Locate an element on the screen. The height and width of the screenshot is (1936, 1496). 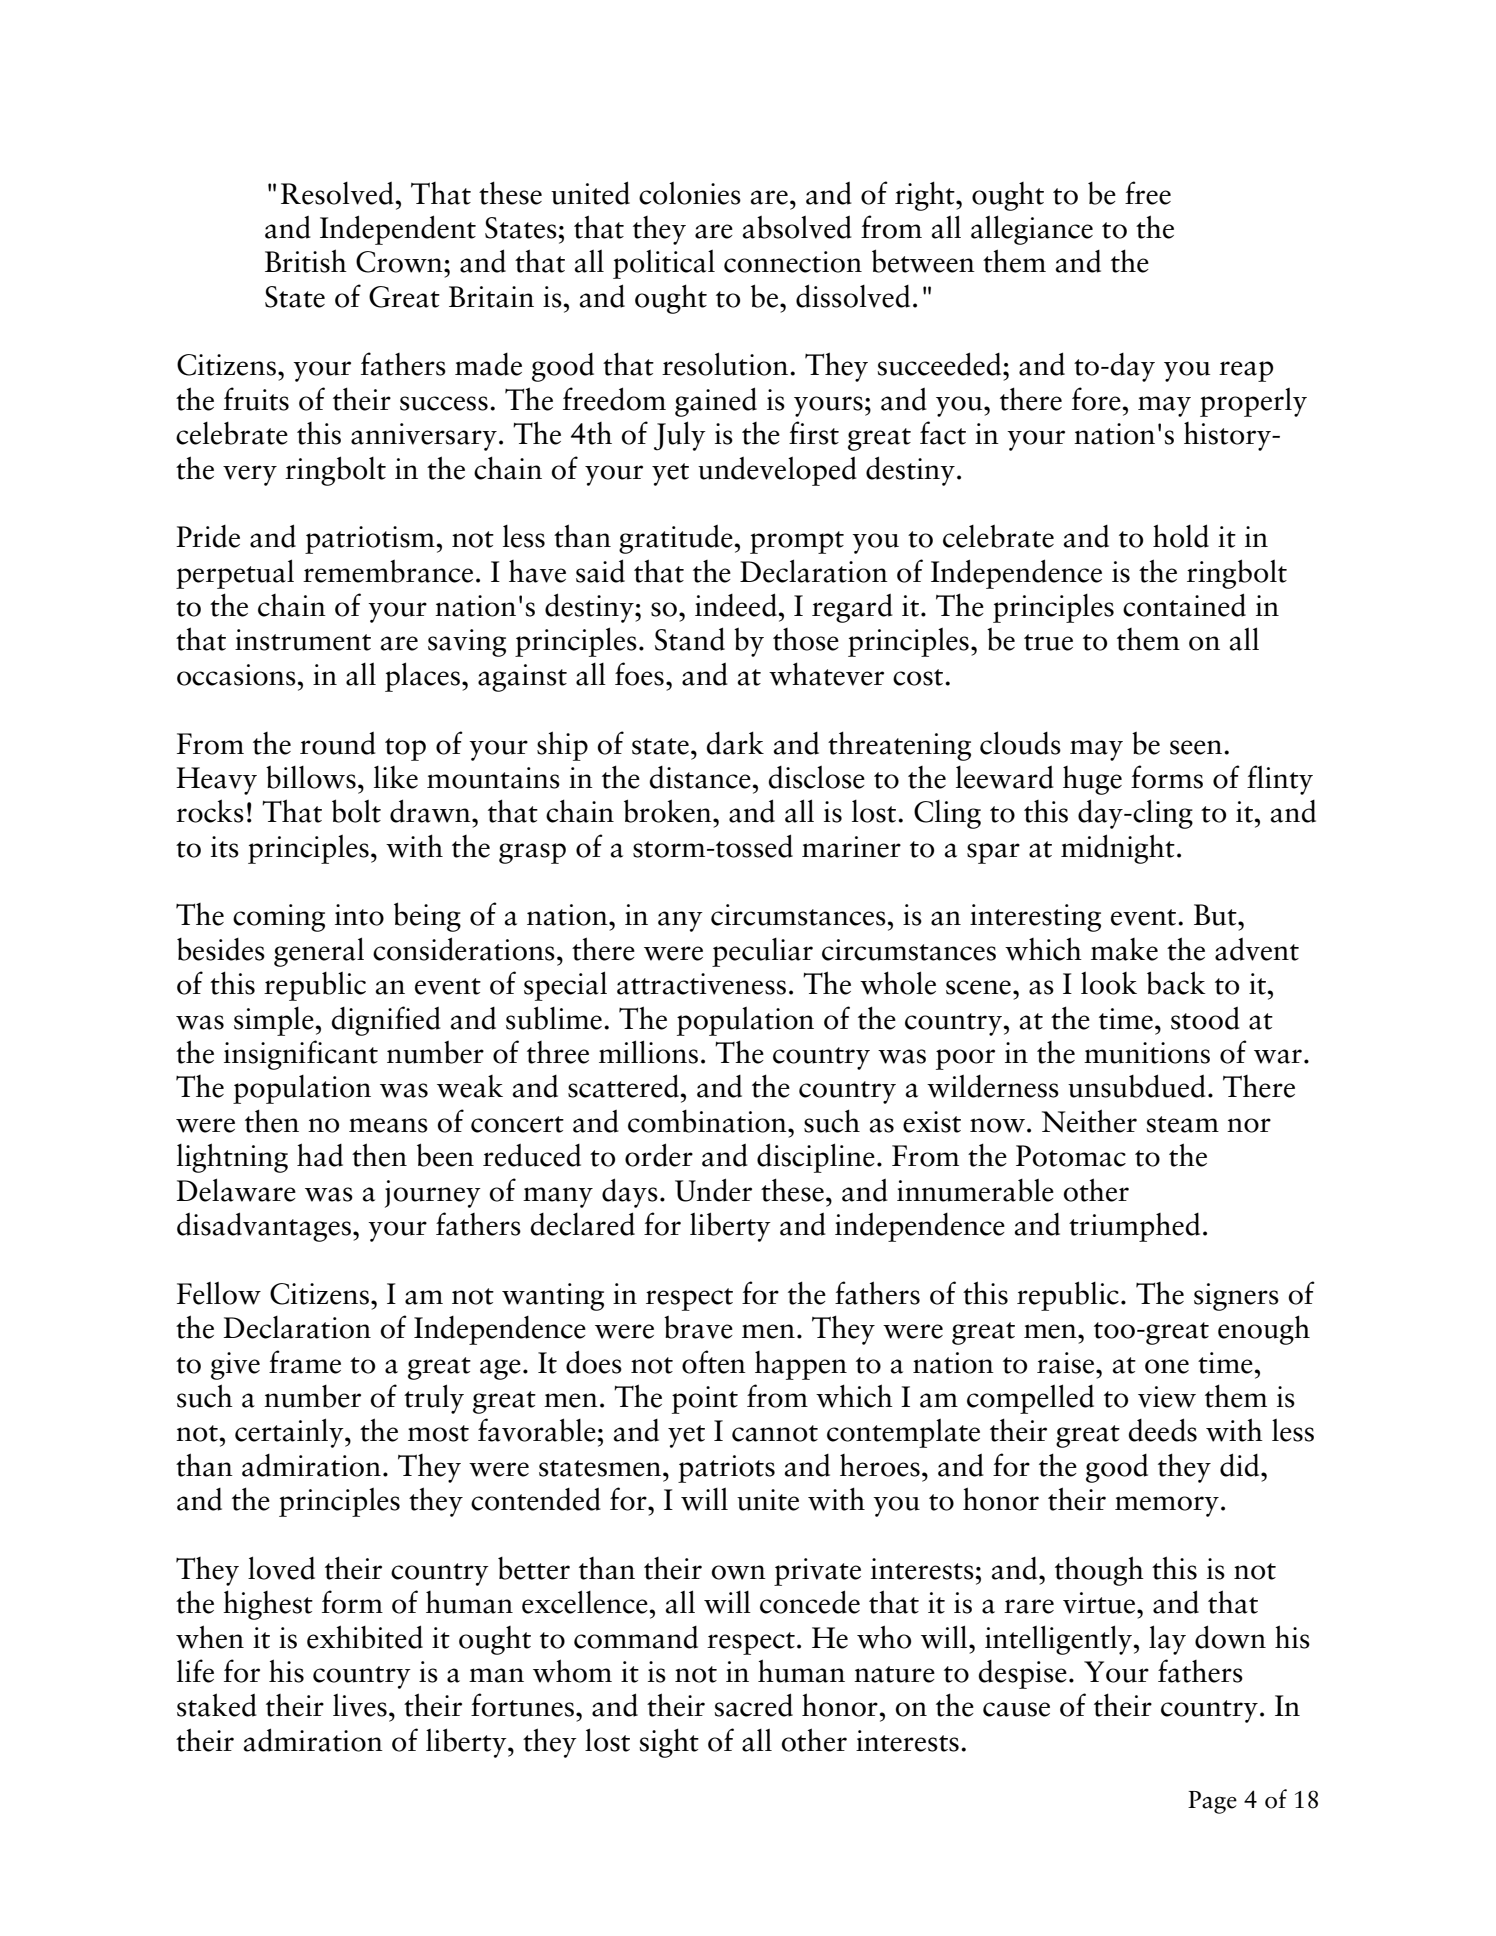
lives is located at coordinates (360, 1705).
